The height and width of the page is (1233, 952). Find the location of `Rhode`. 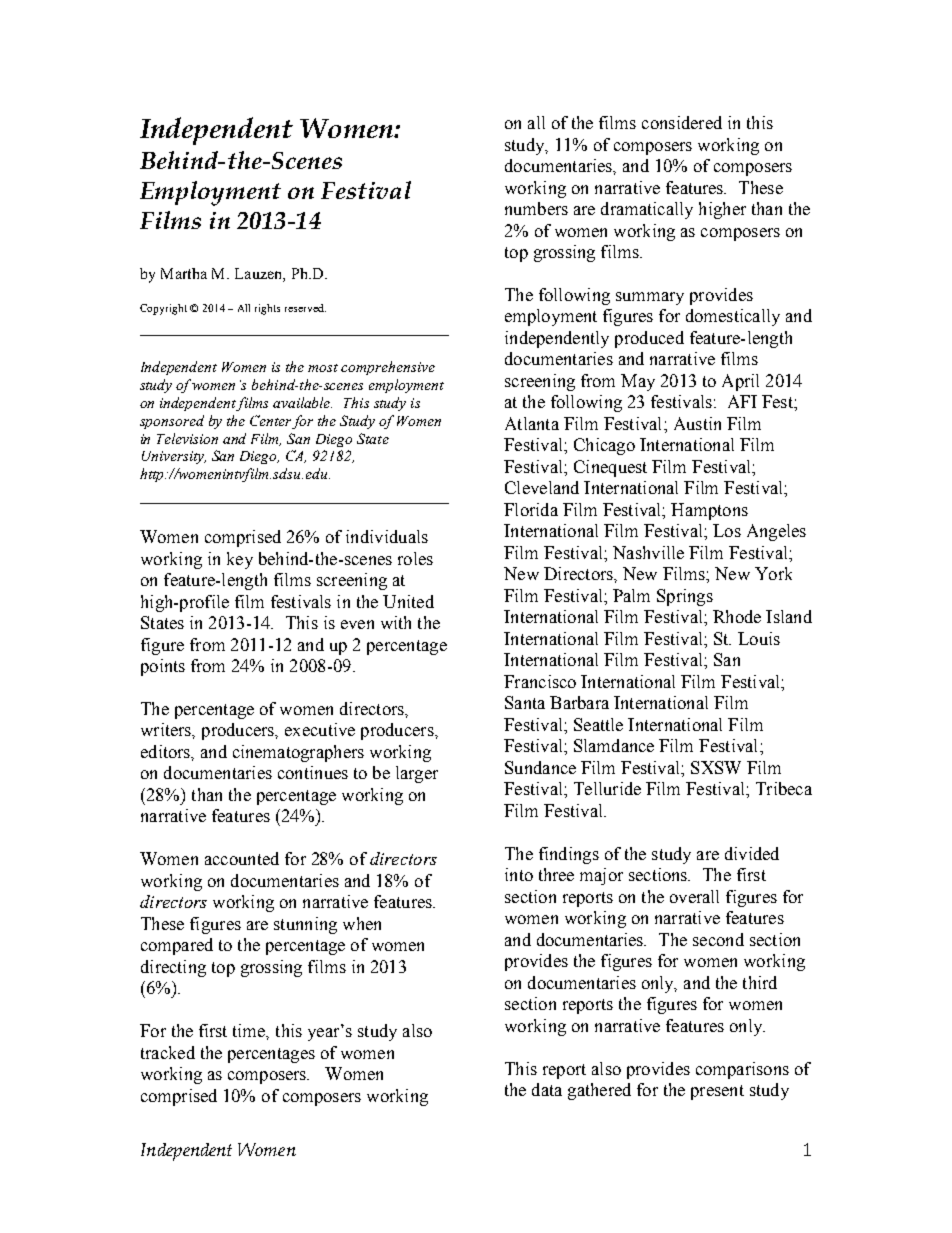

Rhode is located at coordinates (737, 616).
